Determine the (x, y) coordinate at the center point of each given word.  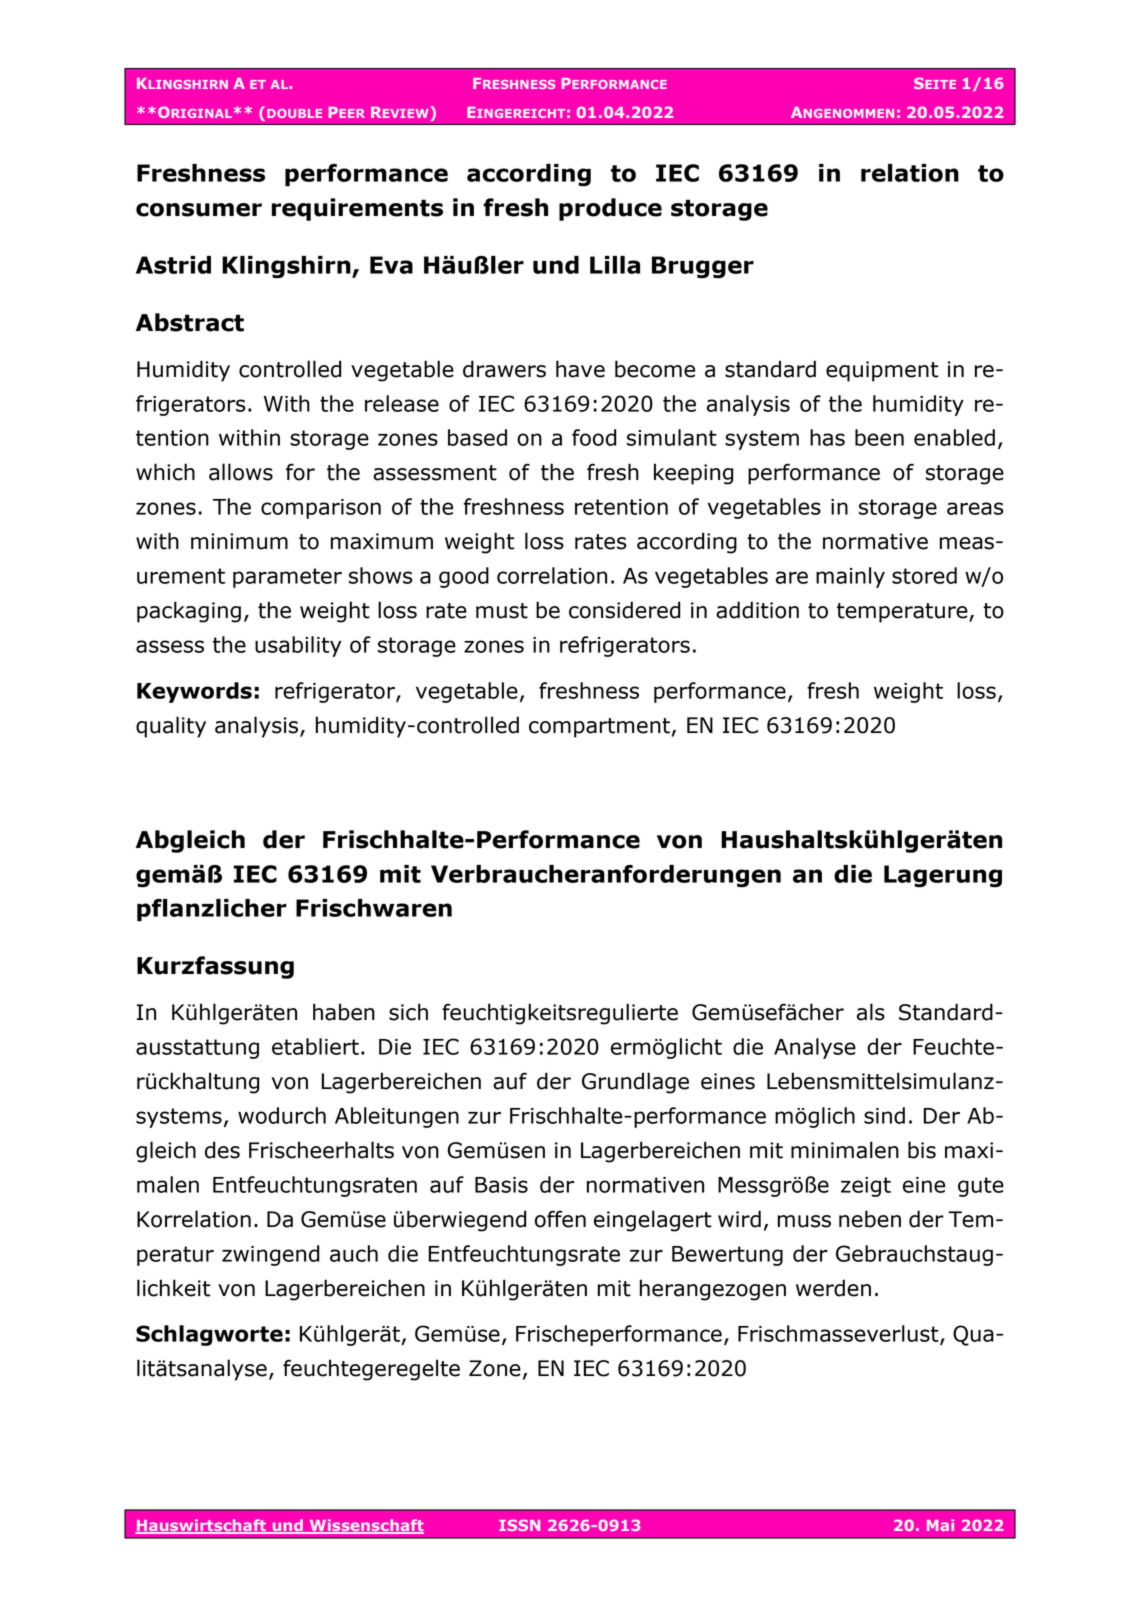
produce (610, 209)
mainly (850, 577)
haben (344, 1012)
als (871, 1012)
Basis (501, 1185)
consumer (199, 210)
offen (560, 1219)
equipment (882, 371)
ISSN (519, 1525)
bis (922, 1150)
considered (624, 610)
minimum (239, 541)
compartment (599, 728)
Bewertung (727, 1256)
